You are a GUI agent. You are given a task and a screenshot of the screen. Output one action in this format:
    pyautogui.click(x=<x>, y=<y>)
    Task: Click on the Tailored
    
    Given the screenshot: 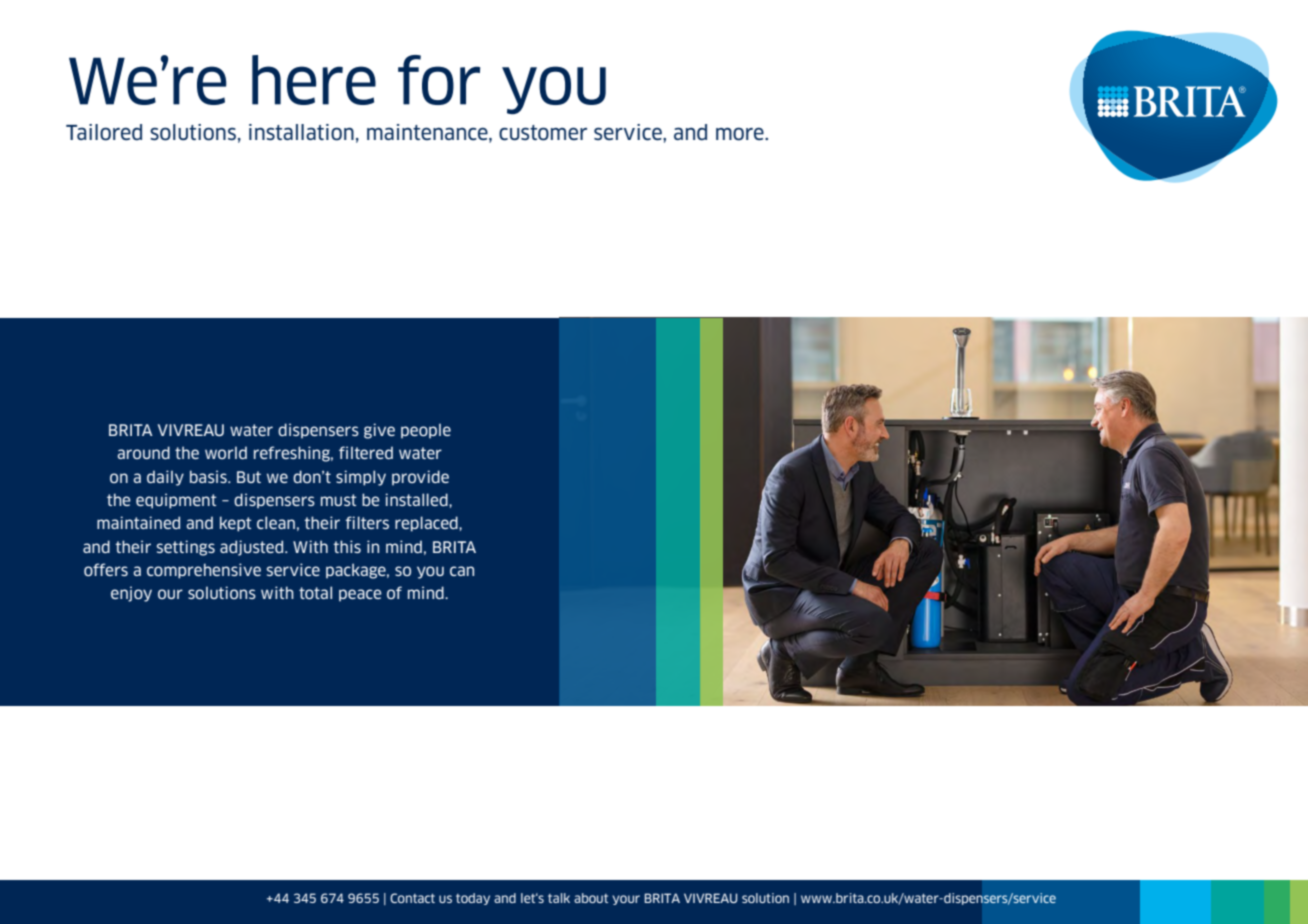 What is the action you would take?
    pyautogui.click(x=104, y=132)
